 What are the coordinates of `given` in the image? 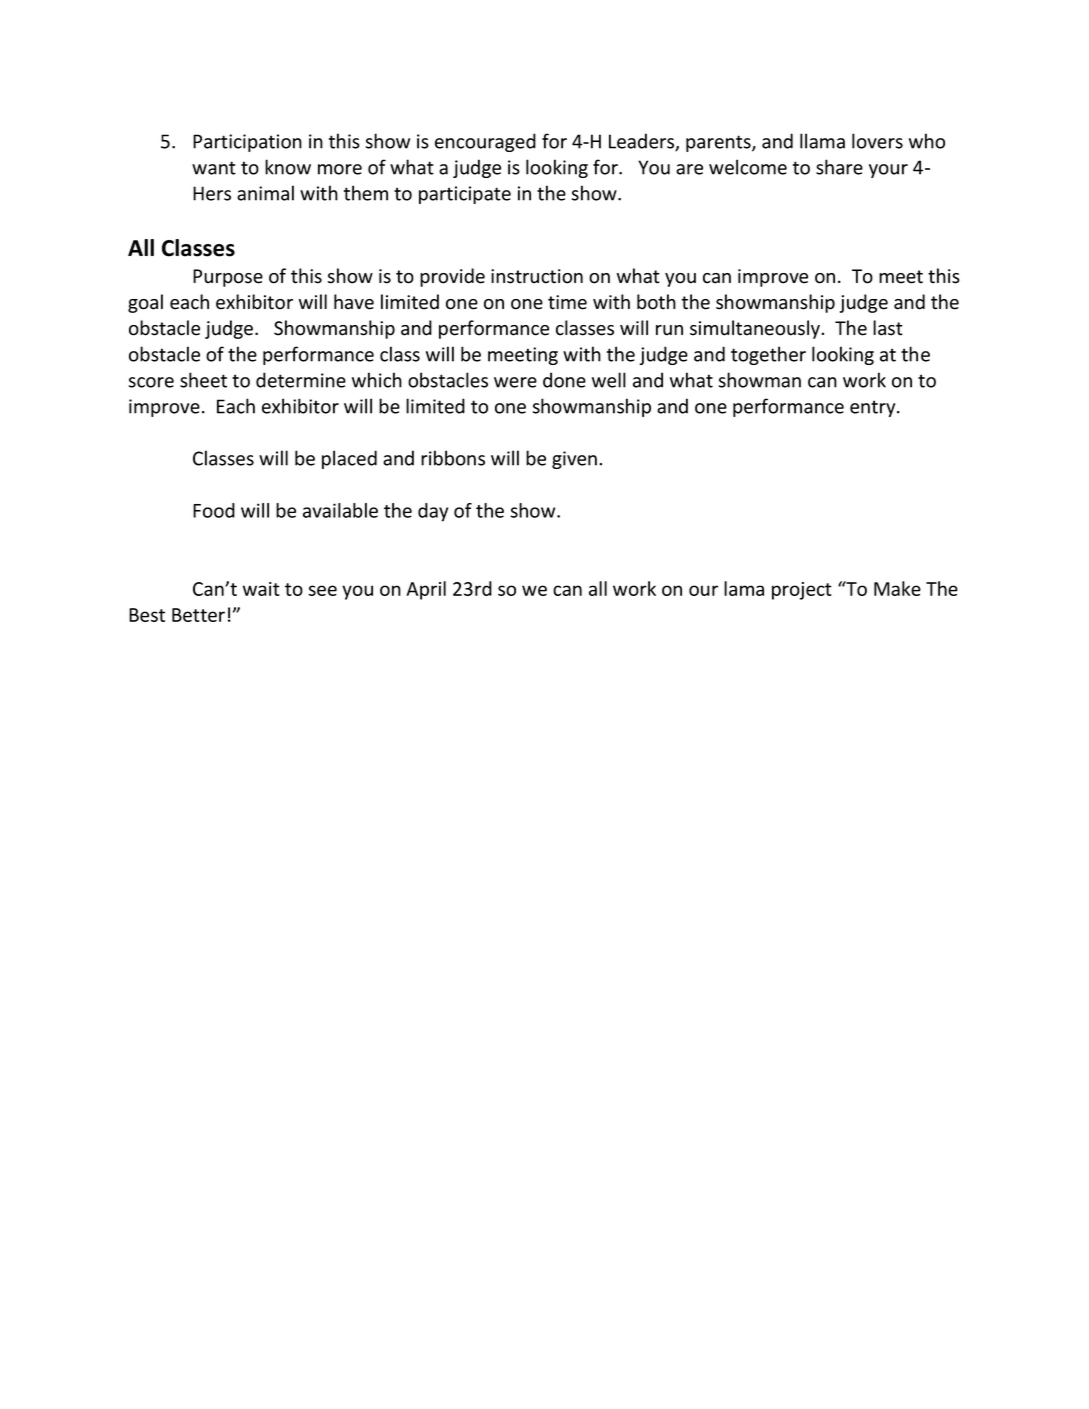 It's located at (574, 460).
